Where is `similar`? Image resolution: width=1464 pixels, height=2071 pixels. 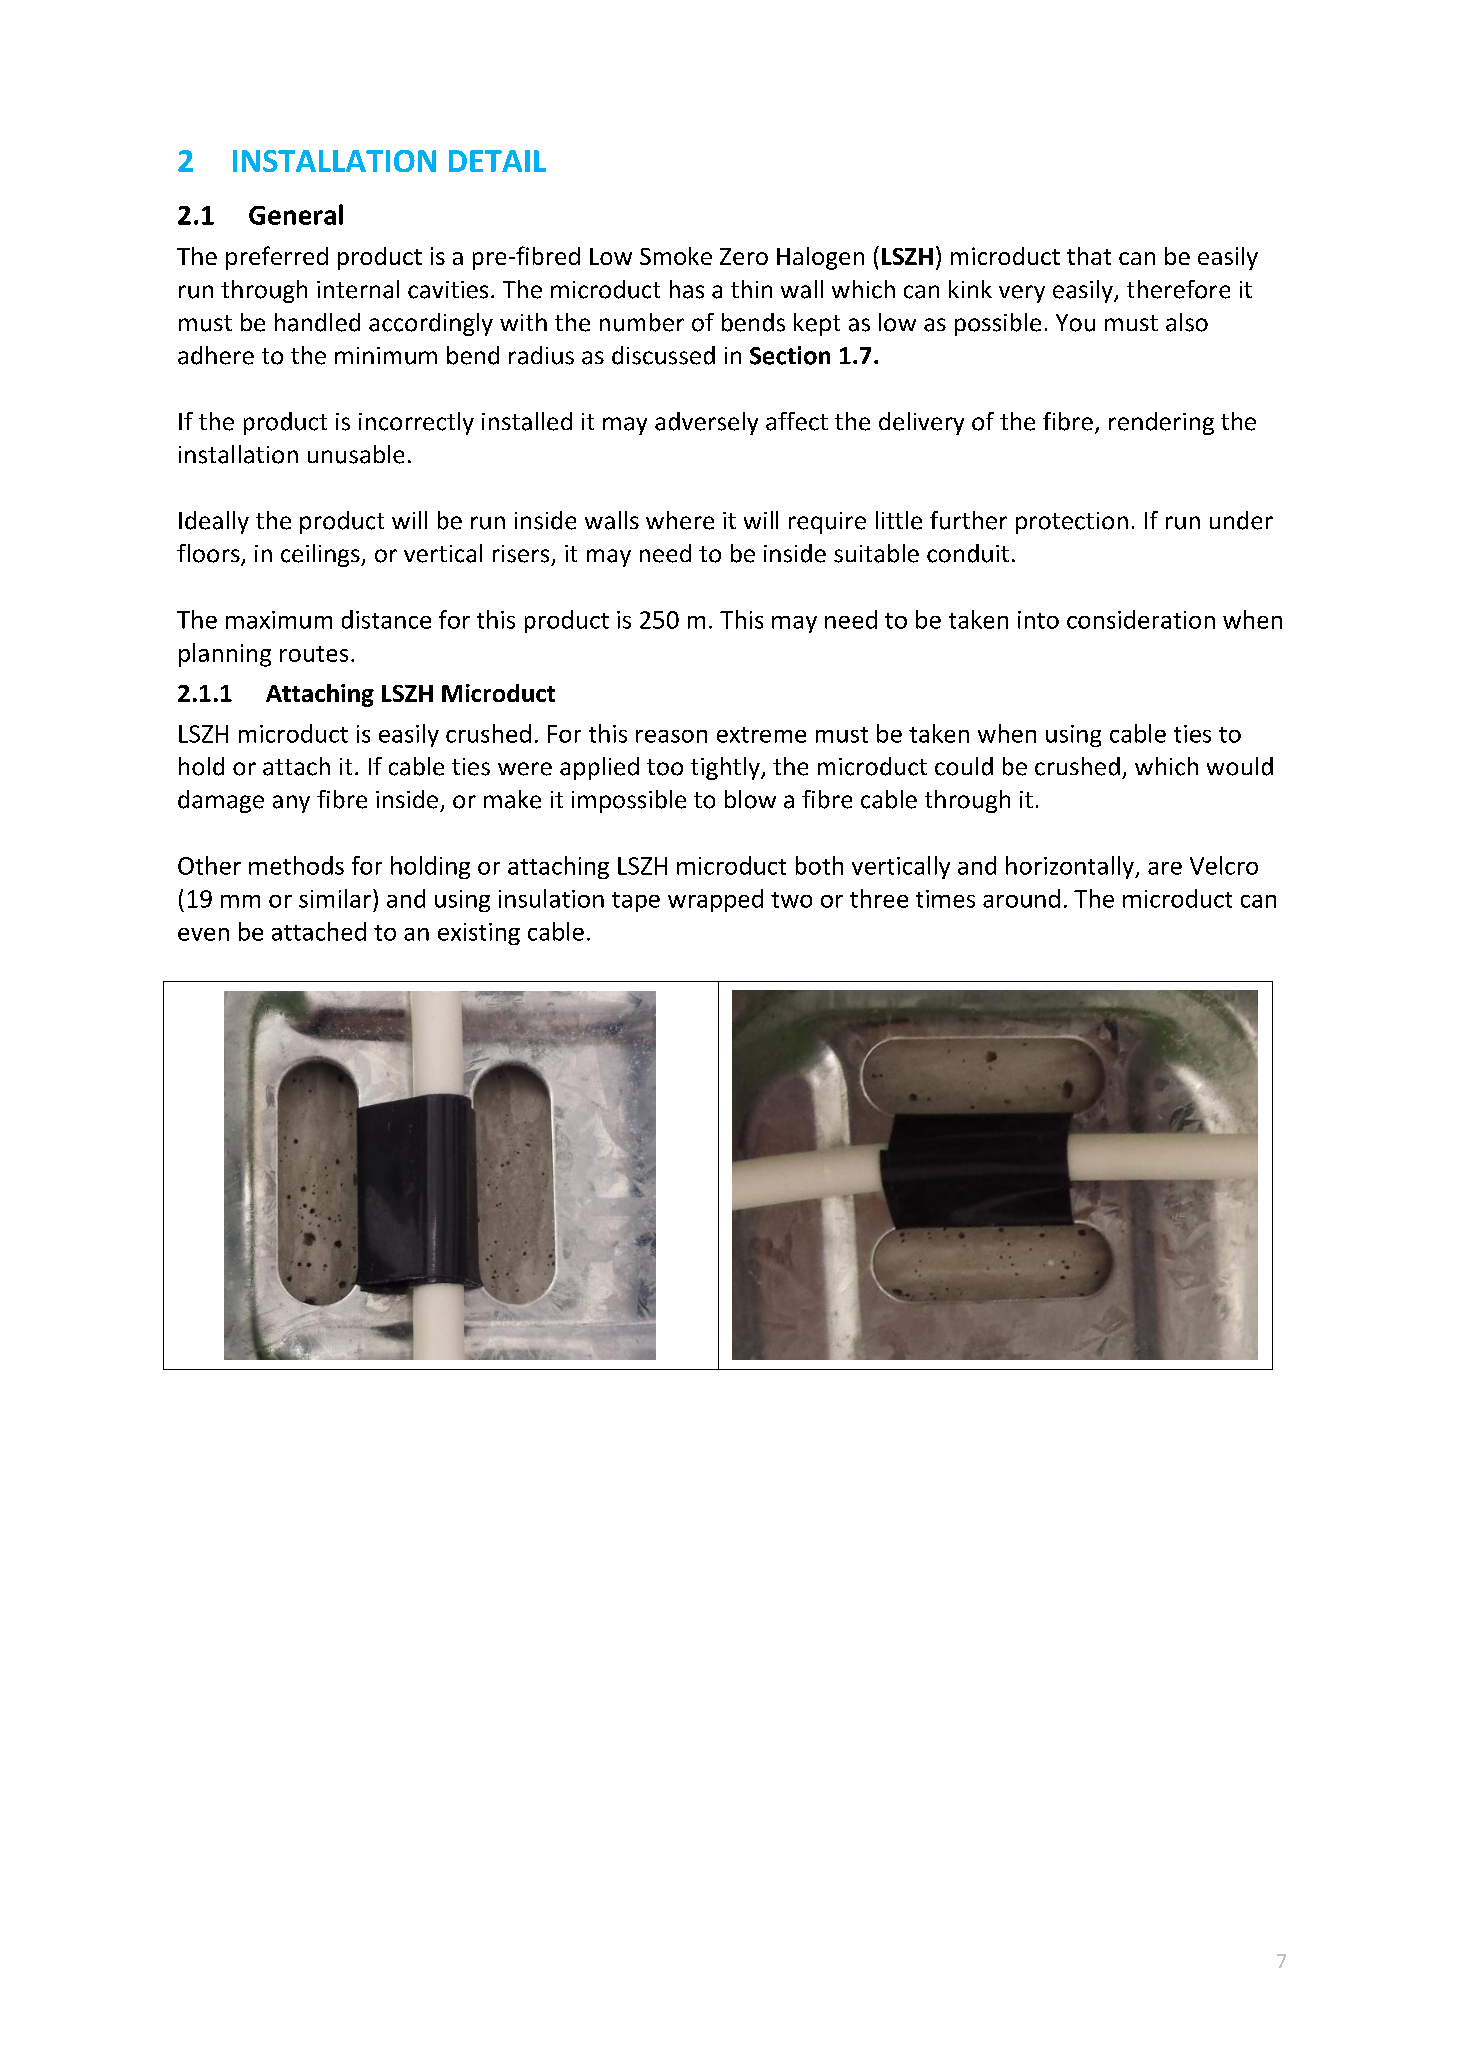
similar is located at coordinates (336, 898).
